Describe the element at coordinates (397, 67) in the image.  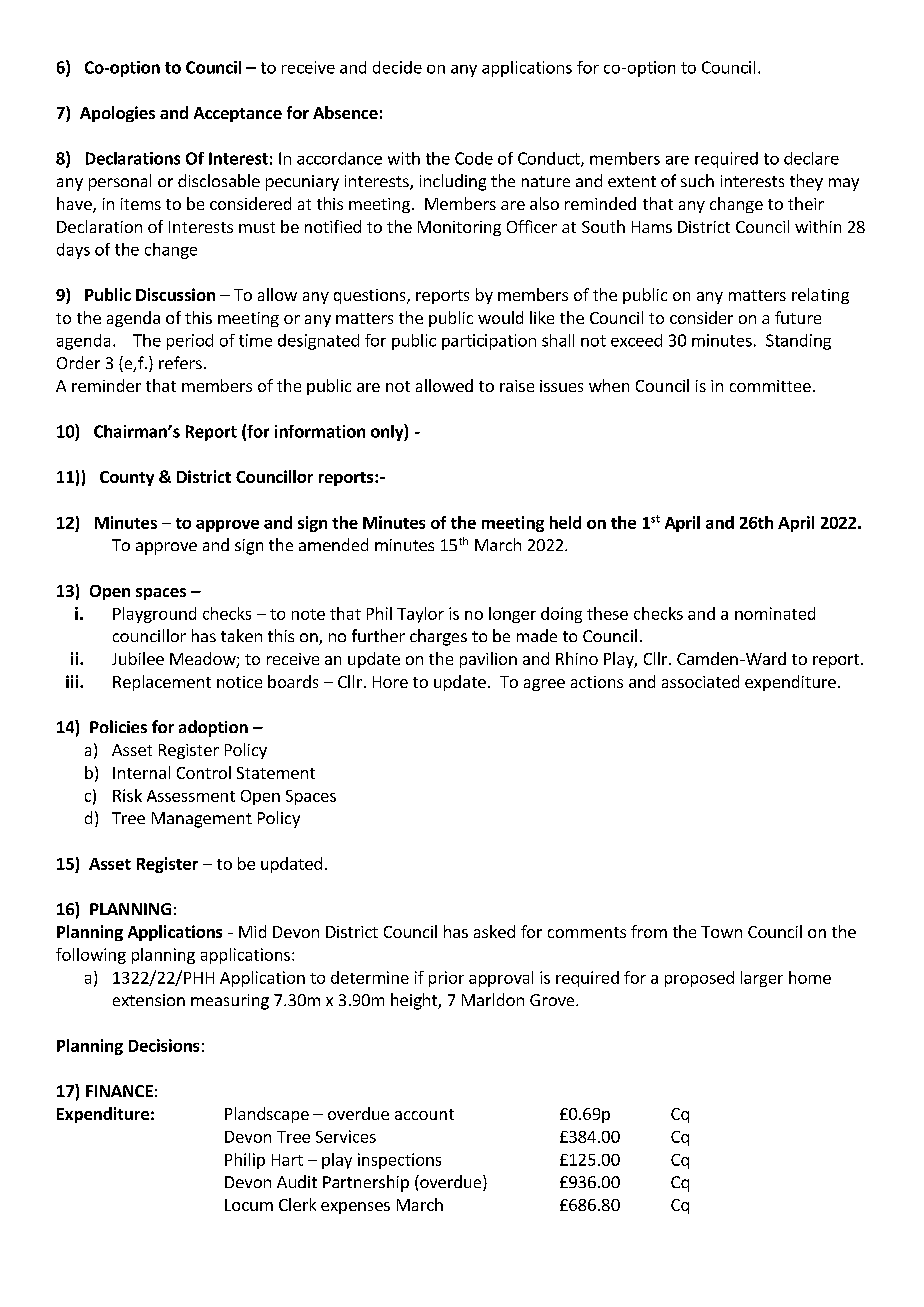
I see `decide` at that location.
